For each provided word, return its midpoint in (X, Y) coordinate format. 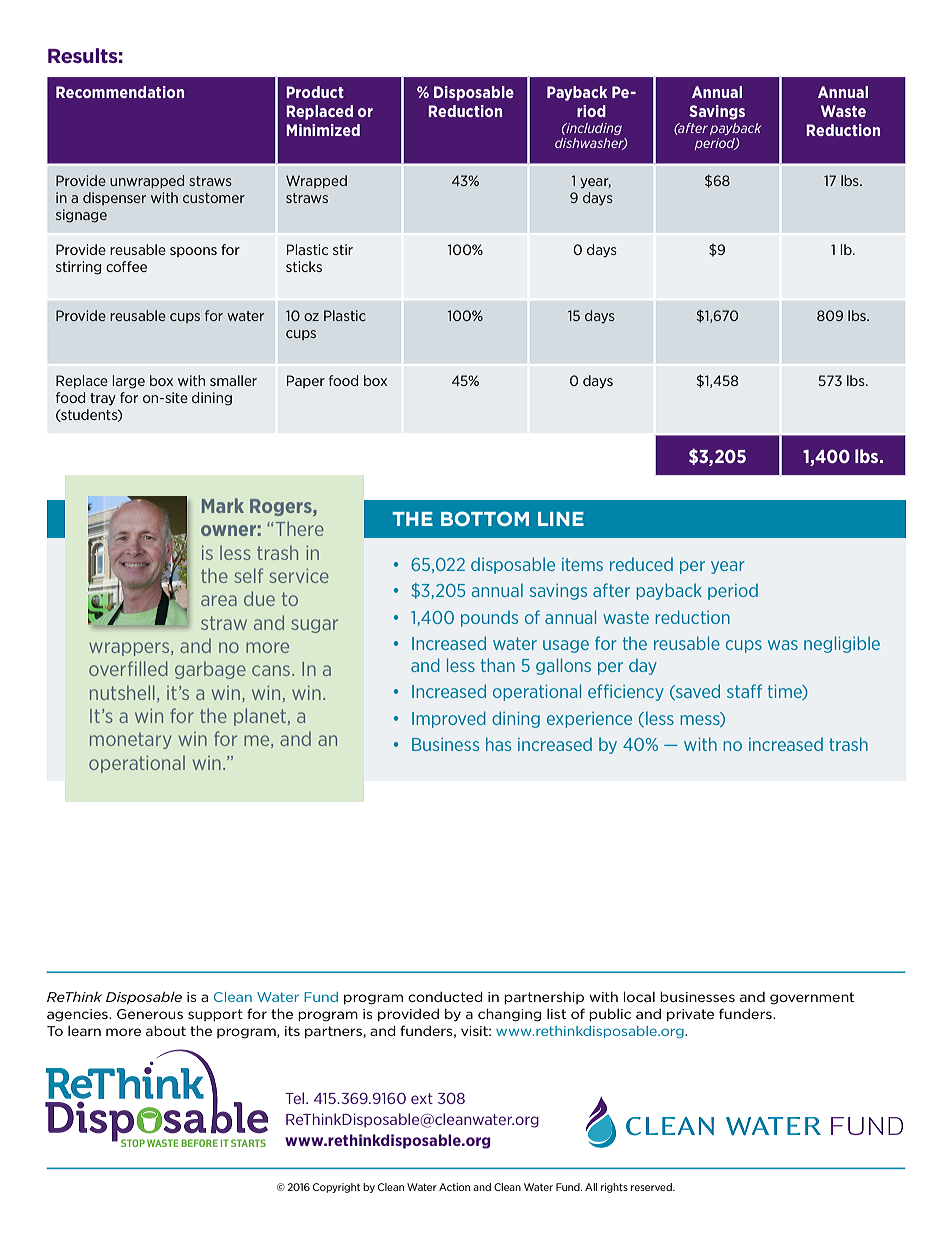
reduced (641, 564)
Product (315, 92)
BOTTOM (485, 518)
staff (744, 691)
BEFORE (199, 1143)
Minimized (323, 130)
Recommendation (120, 92)
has (498, 744)
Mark (223, 505)
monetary (130, 740)
